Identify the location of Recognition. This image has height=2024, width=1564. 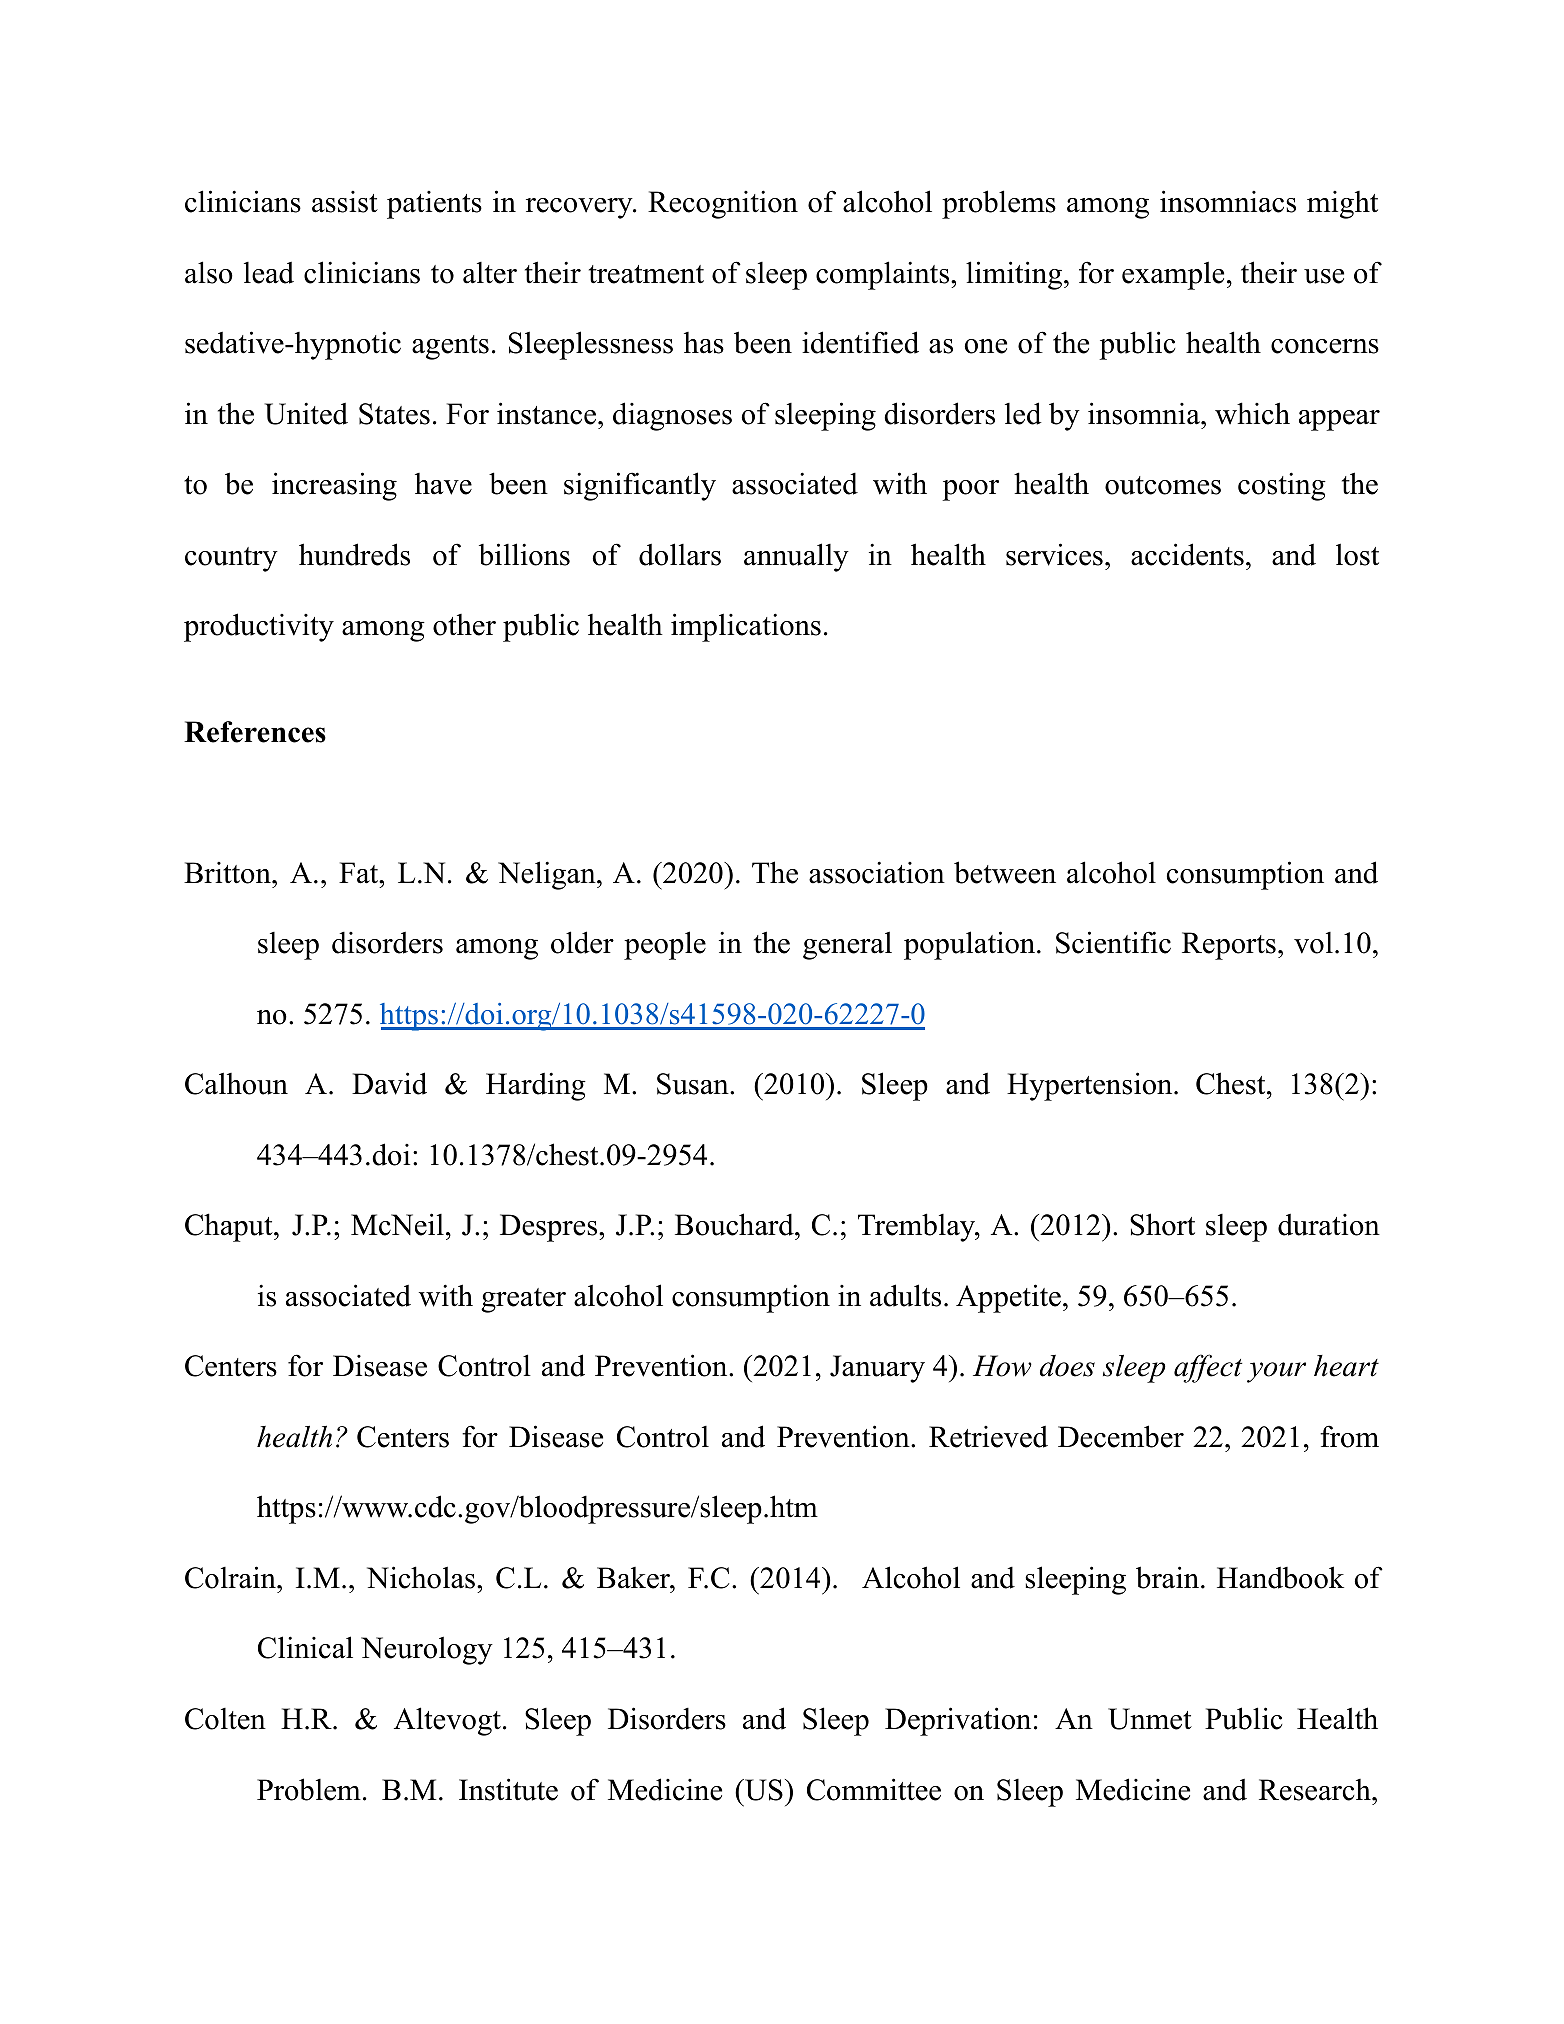
(723, 204).
